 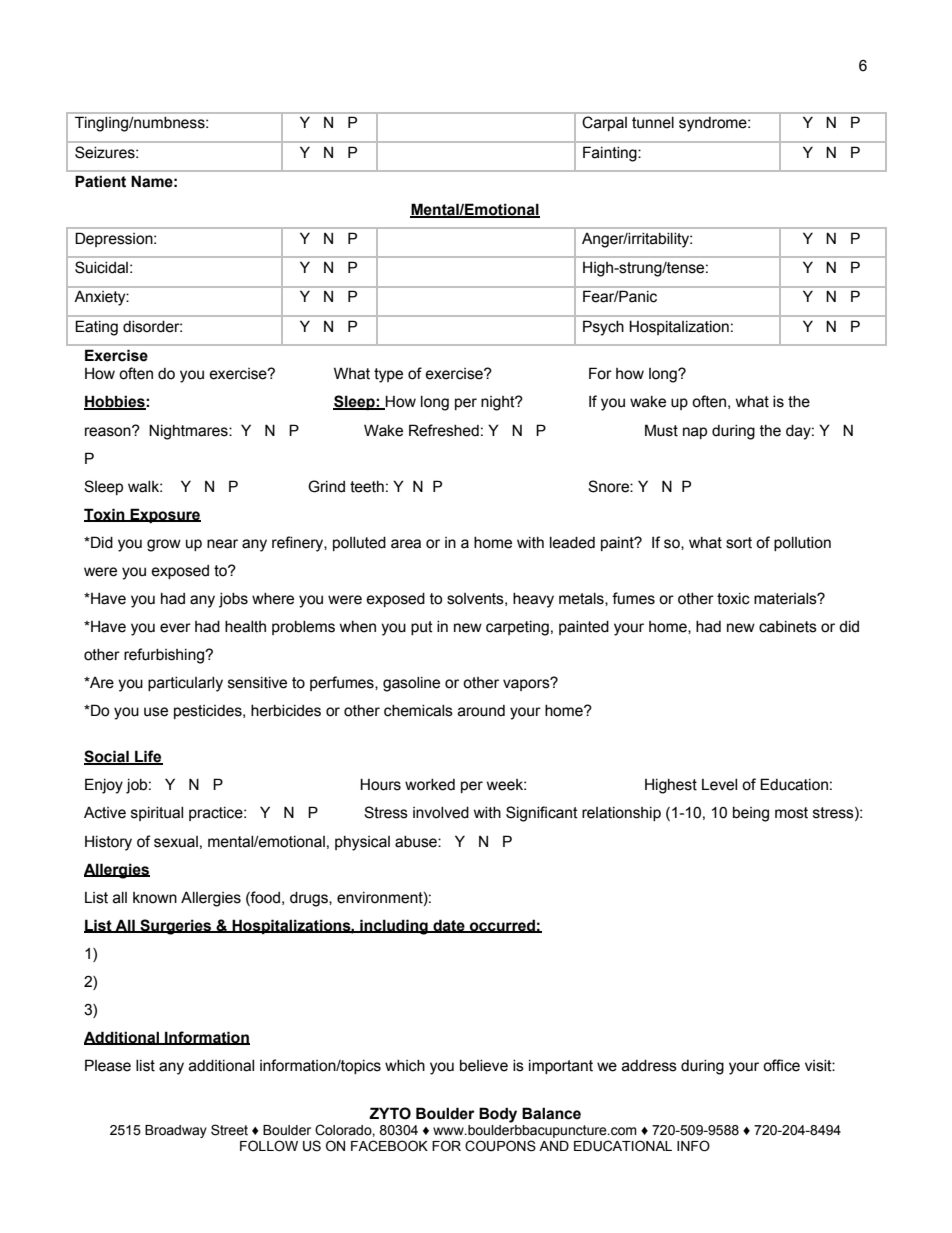 What do you see at coordinates (751, 814) in the image?
I see `being` at bounding box center [751, 814].
